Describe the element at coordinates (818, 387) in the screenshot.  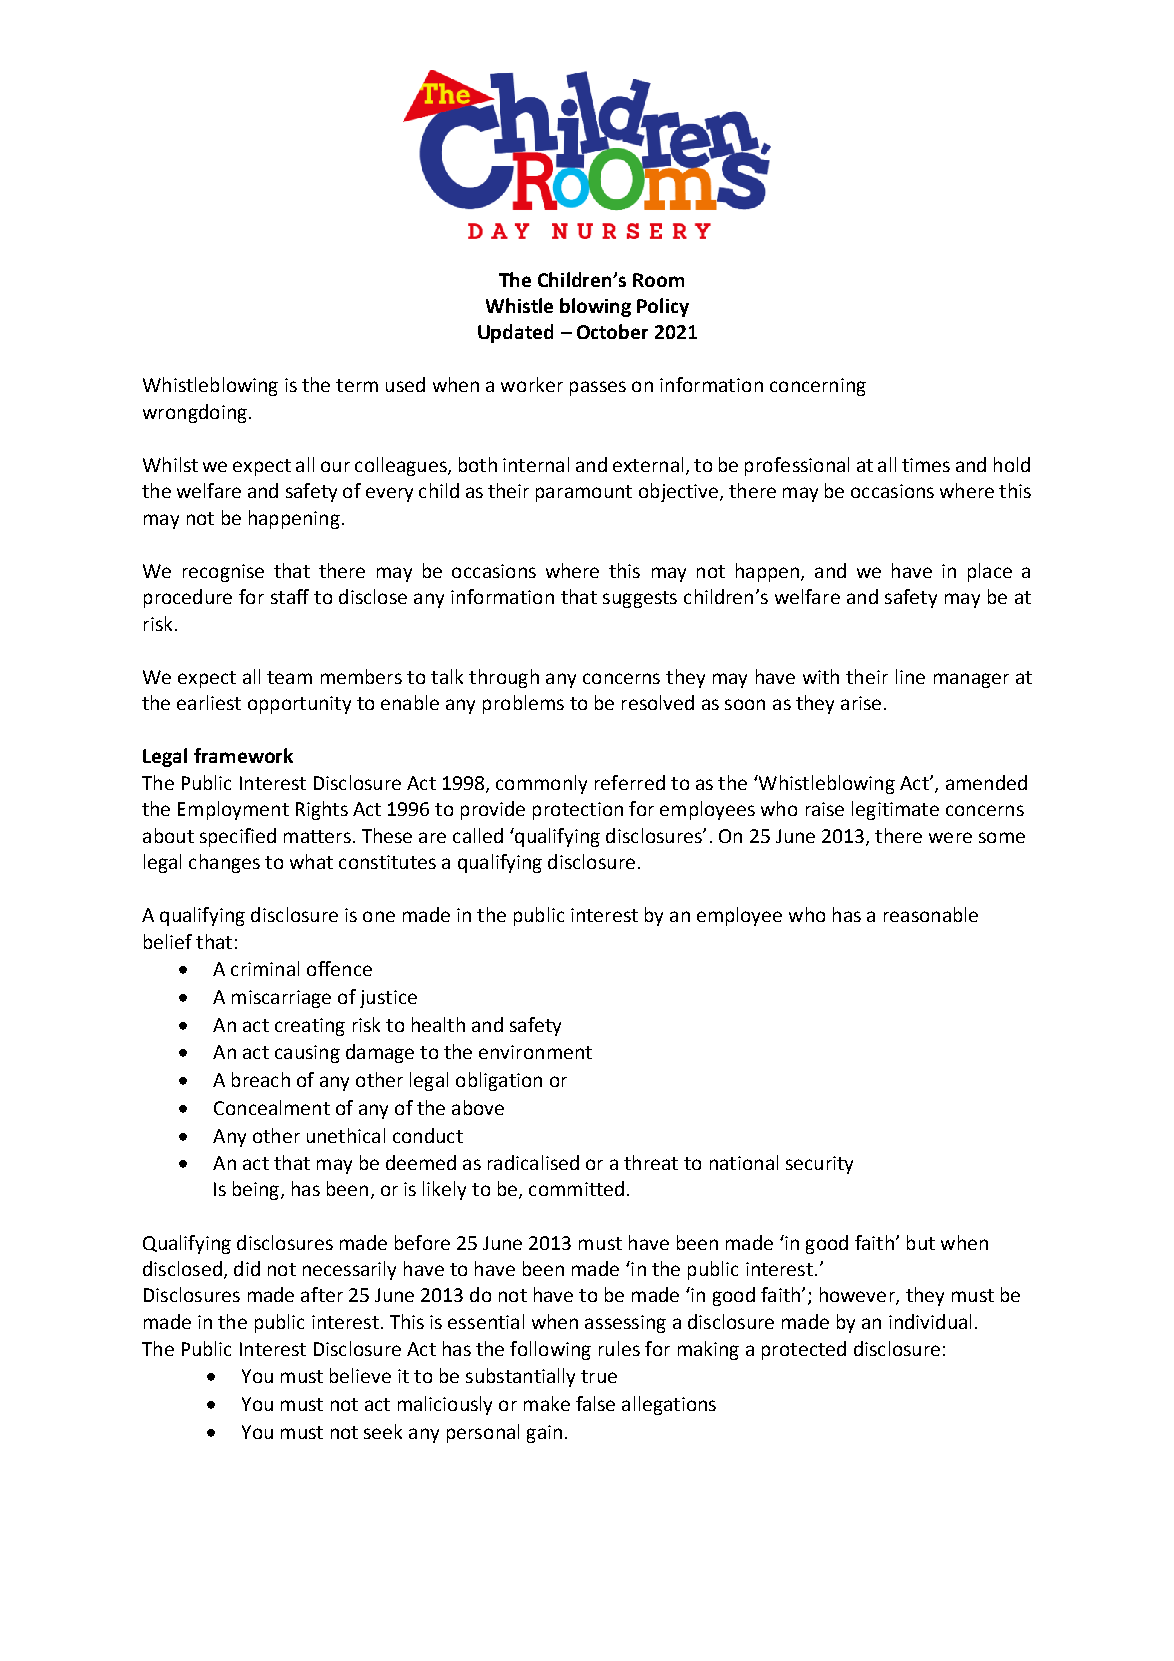
I see `concerning` at that location.
